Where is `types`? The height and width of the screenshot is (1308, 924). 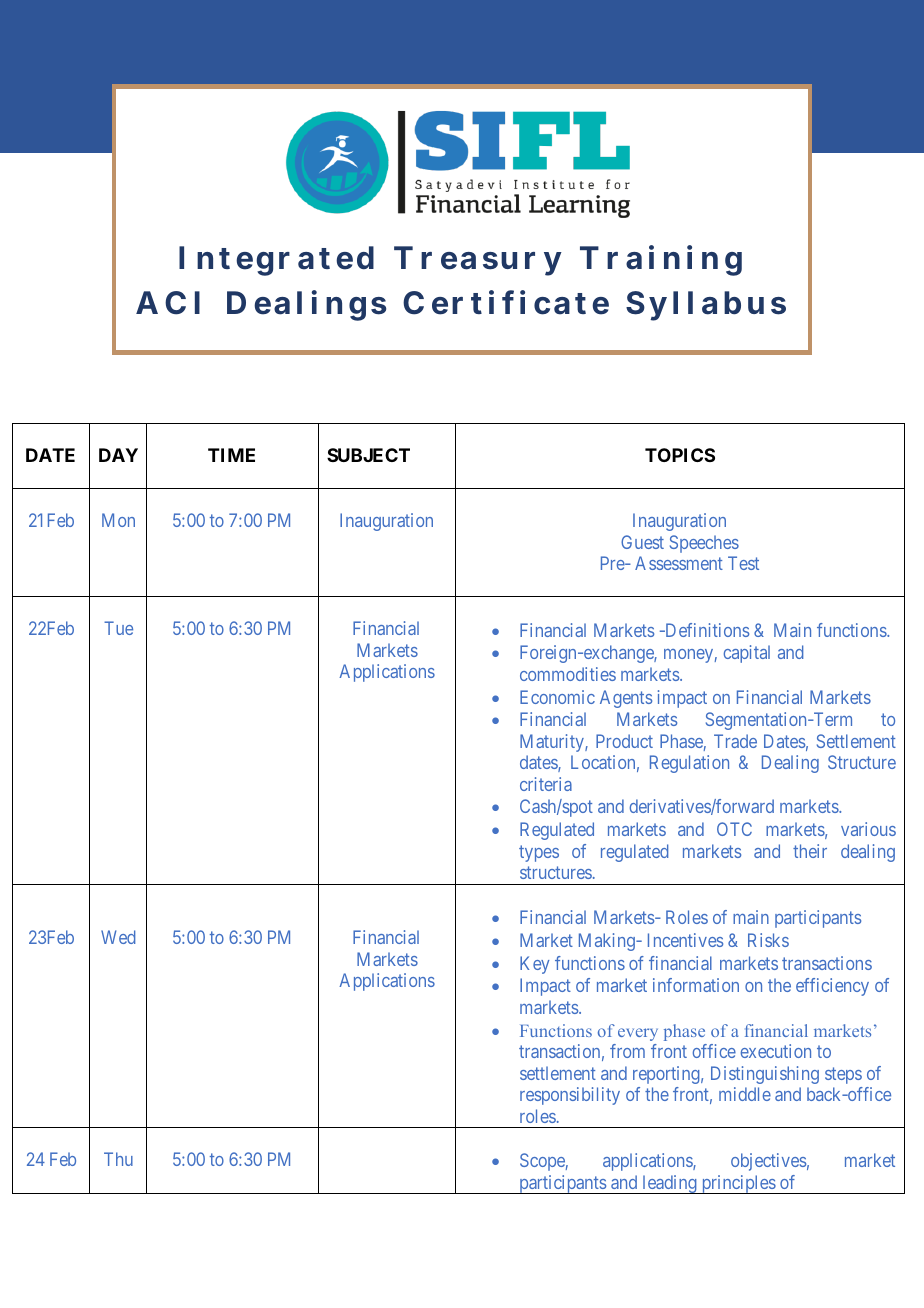
types is located at coordinates (539, 853).
